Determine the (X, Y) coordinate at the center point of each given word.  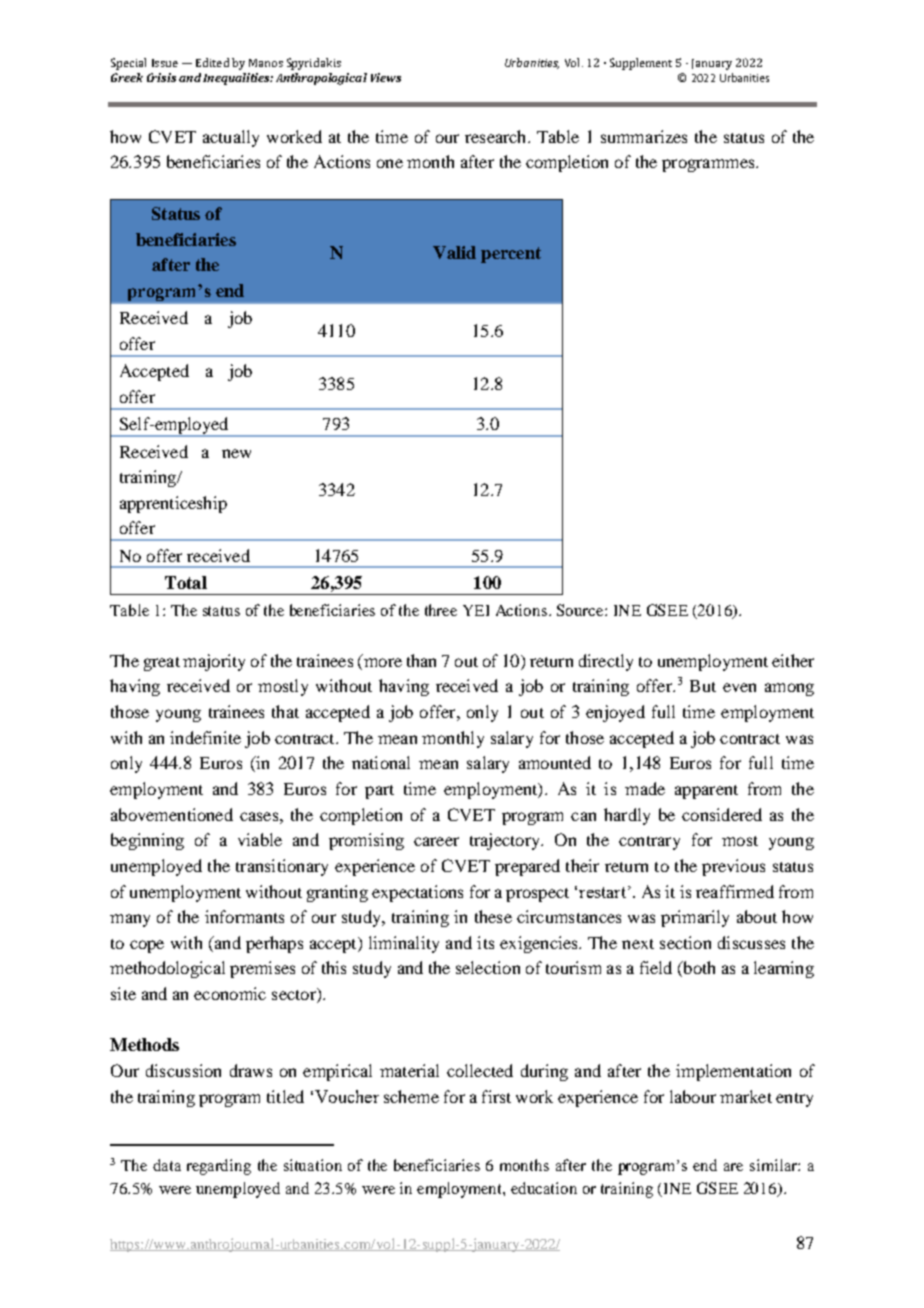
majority (214, 662)
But (703, 686)
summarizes (644, 136)
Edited (212, 62)
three (441, 610)
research (497, 136)
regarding (219, 1167)
